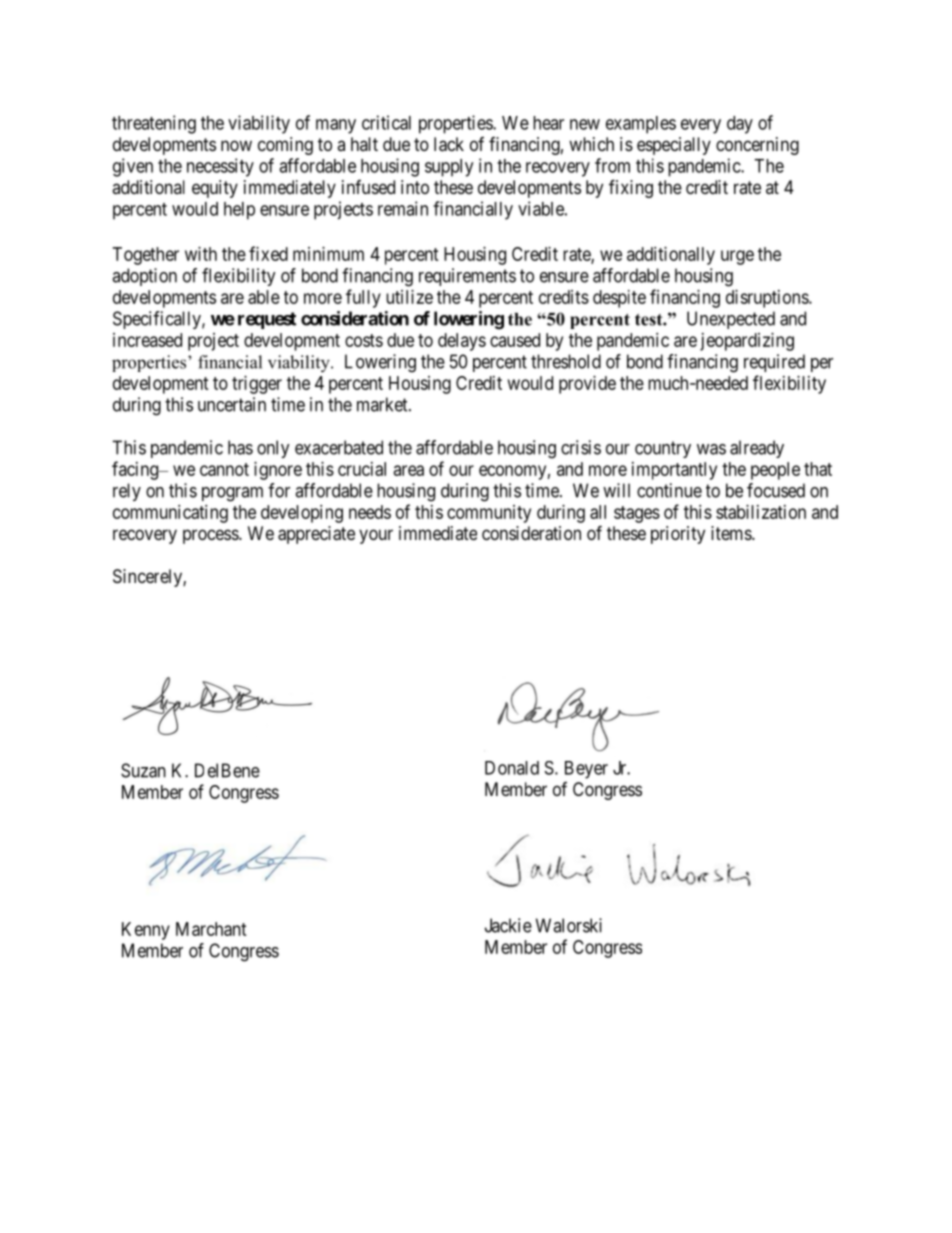 The image size is (952, 1233). Describe the element at coordinates (376, 536) in the screenshot. I see `your` at that location.
